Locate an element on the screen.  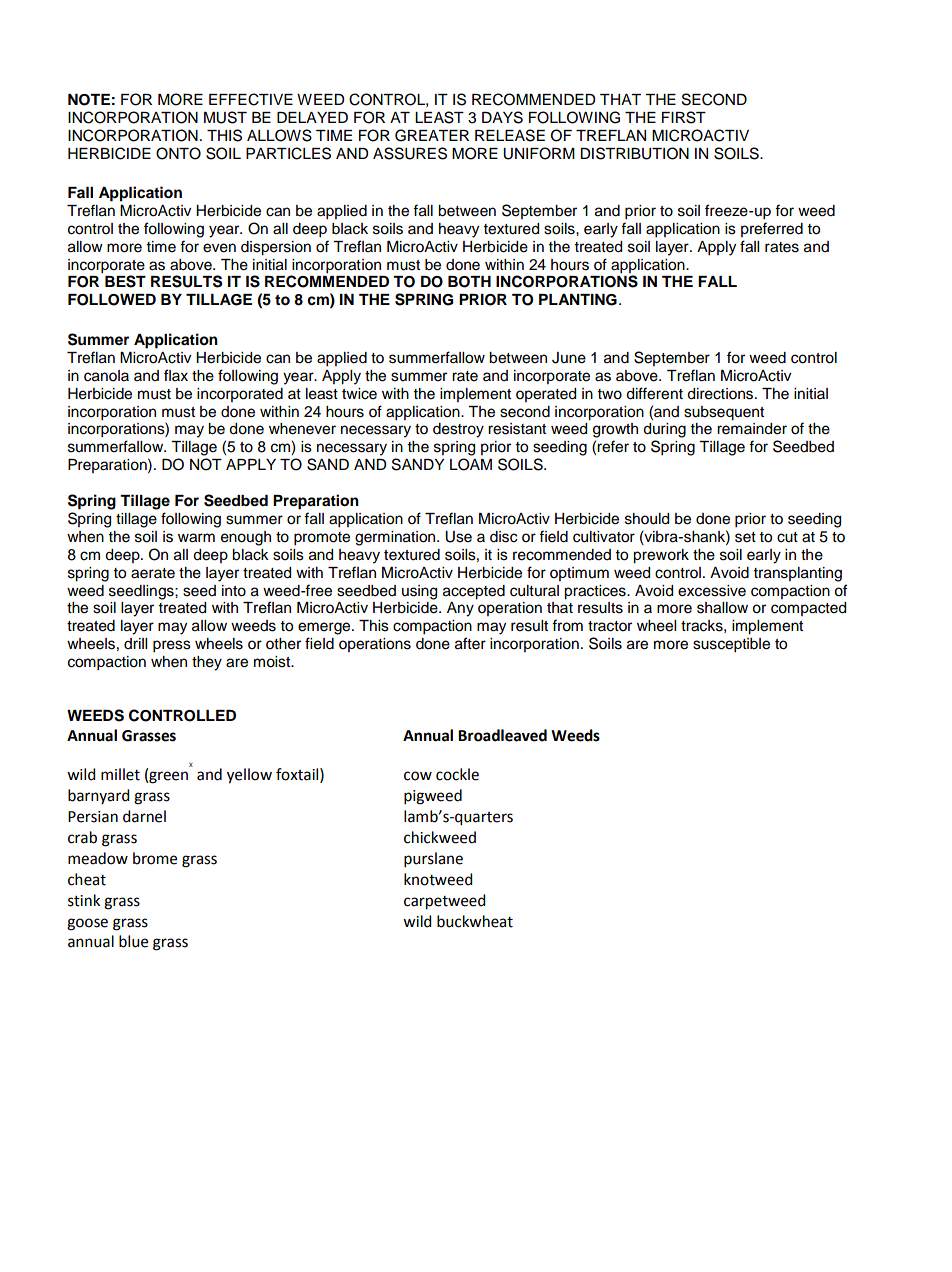
set is located at coordinates (745, 537).
